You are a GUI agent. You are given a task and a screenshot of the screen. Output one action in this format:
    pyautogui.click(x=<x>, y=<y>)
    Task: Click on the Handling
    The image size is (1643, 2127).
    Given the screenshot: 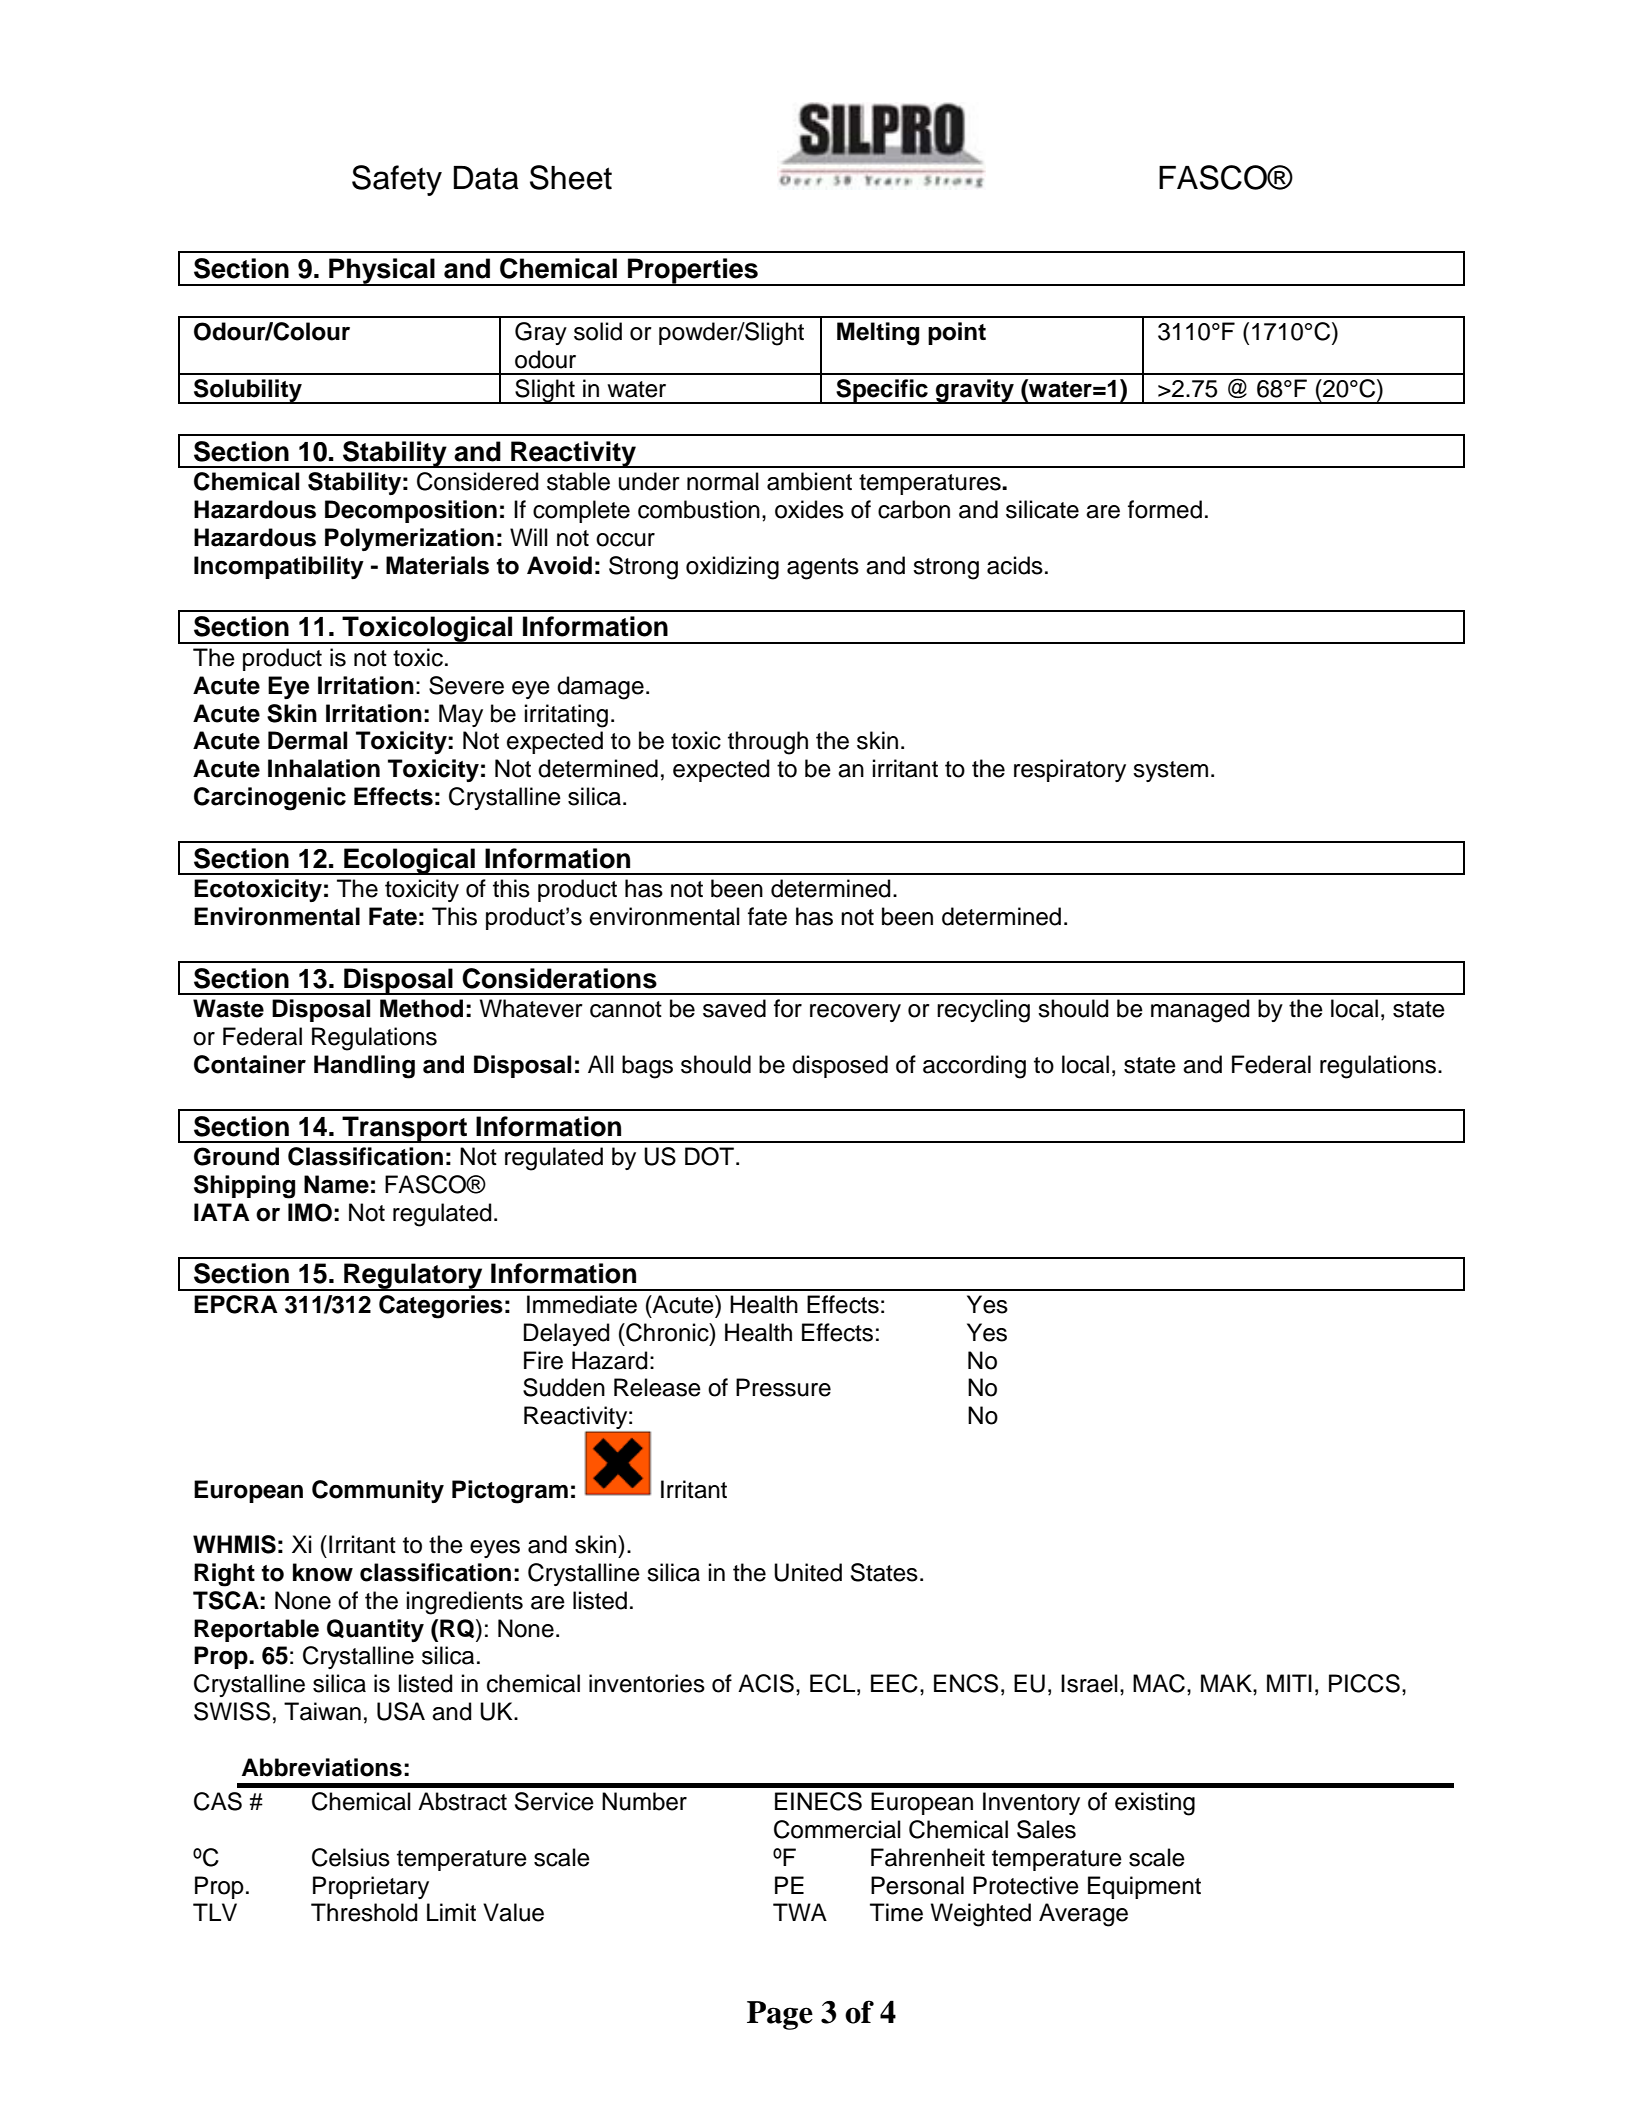 What is the action you would take?
    pyautogui.click(x=364, y=1067)
